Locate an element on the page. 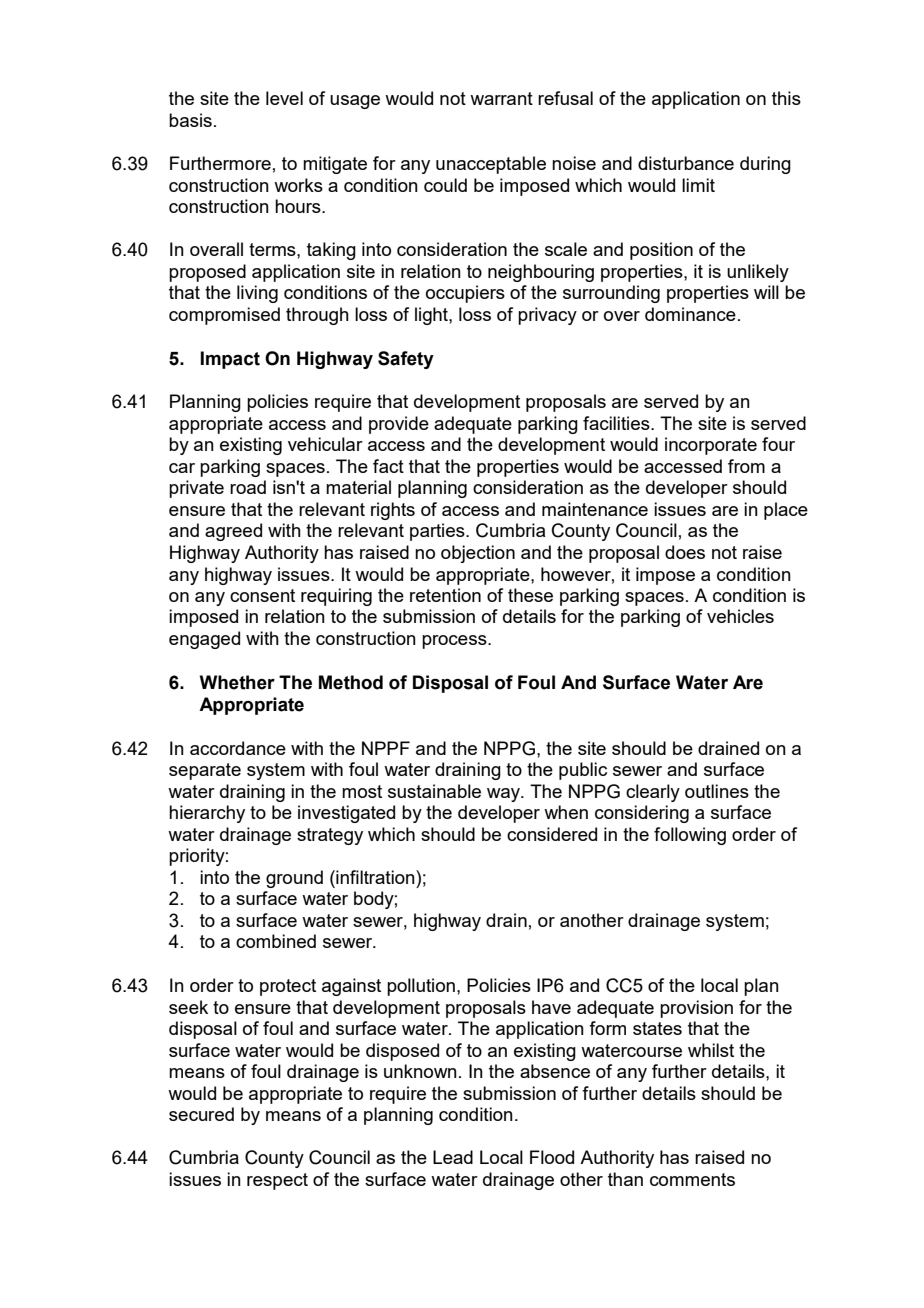 The image size is (924, 1308). comments is located at coordinates (692, 1179).
